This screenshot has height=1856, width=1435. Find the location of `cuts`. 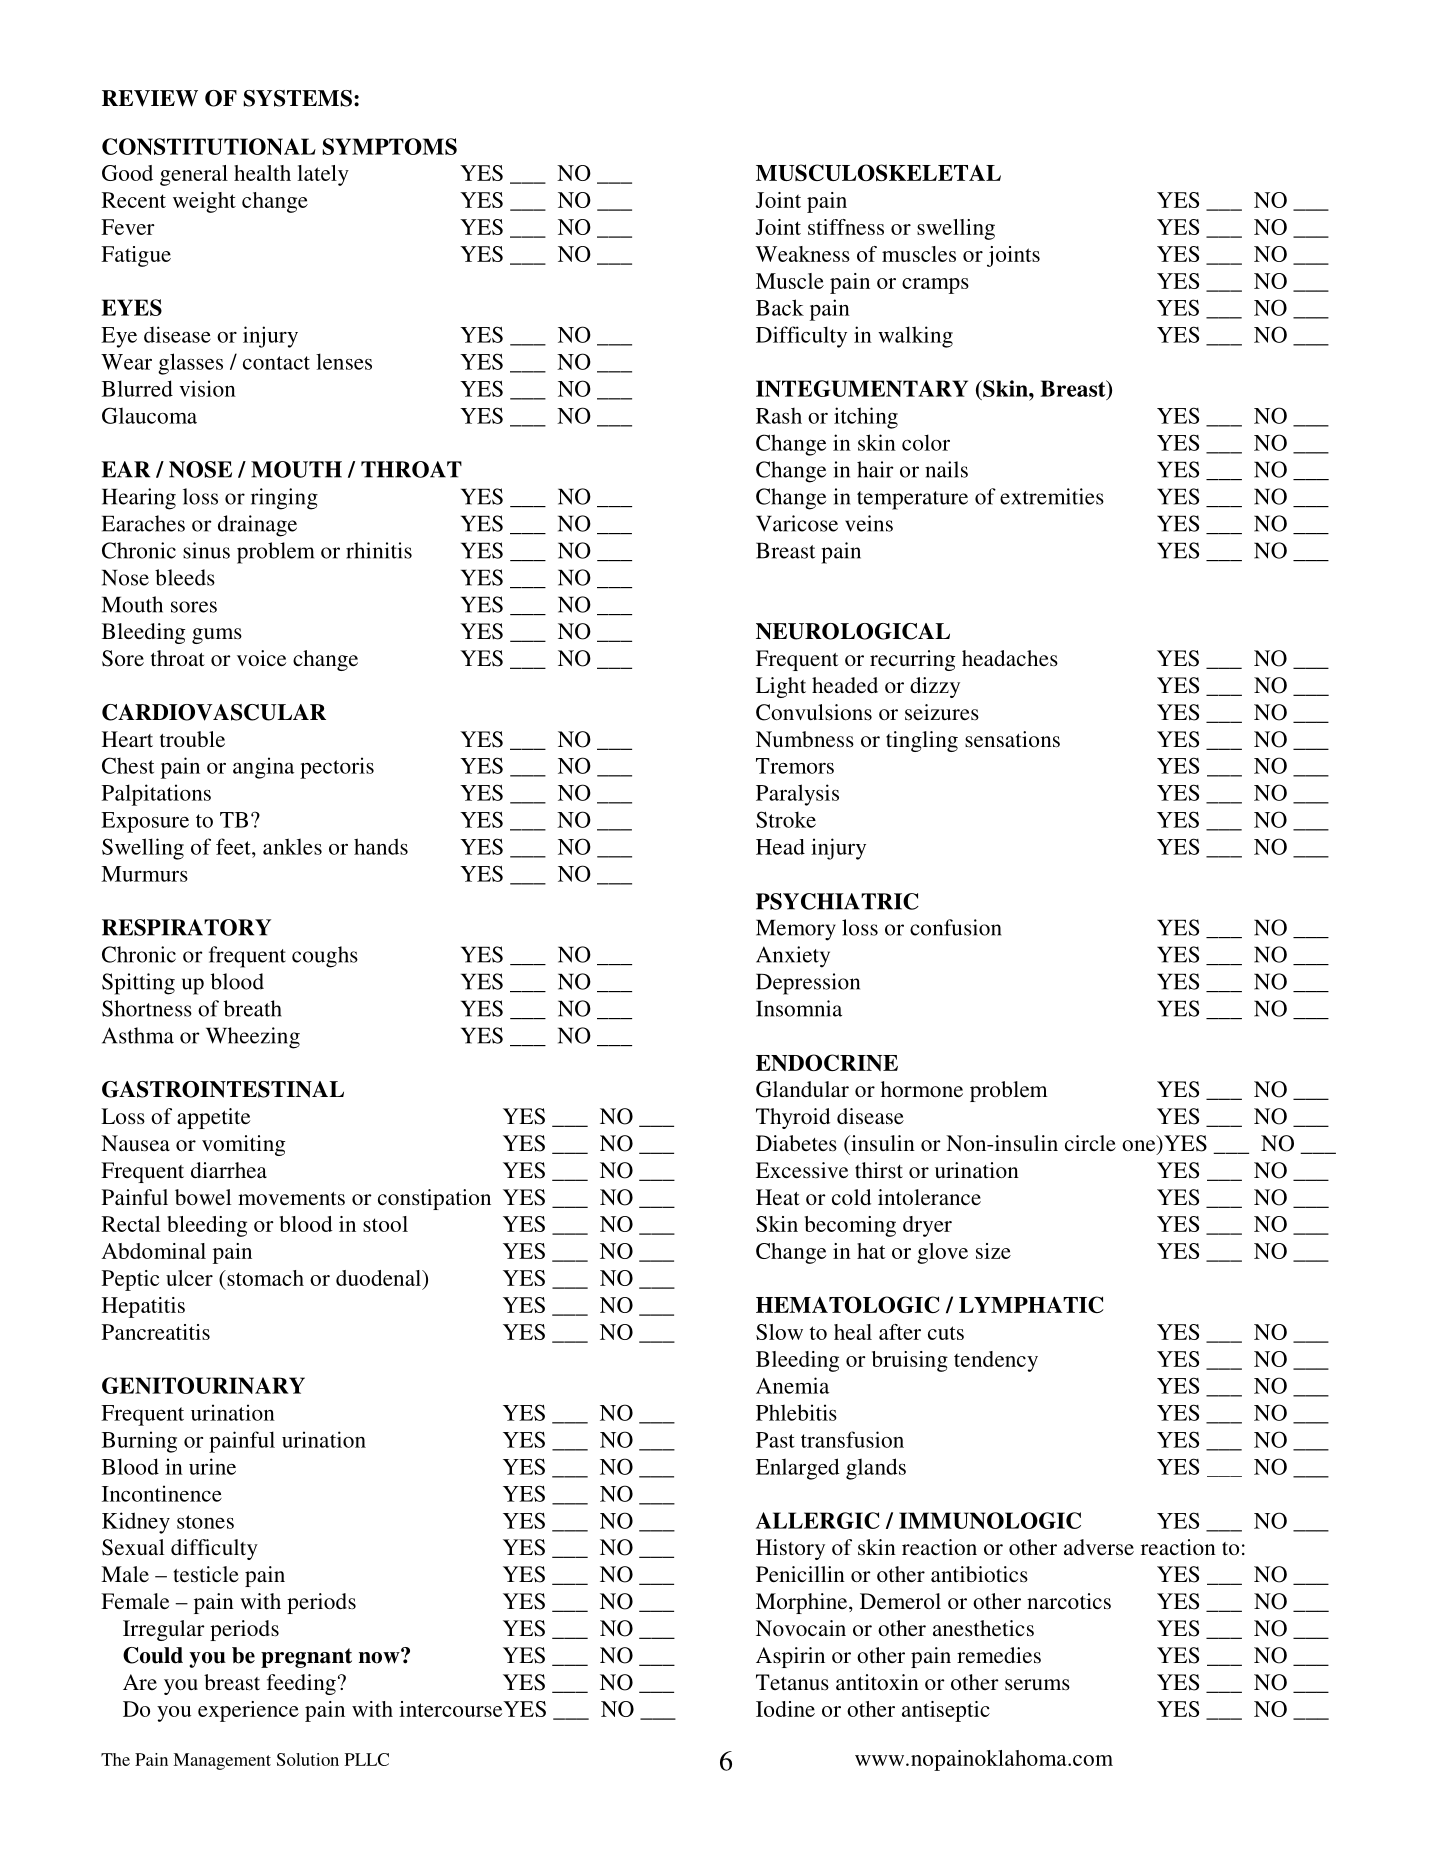

cuts is located at coordinates (946, 1333).
